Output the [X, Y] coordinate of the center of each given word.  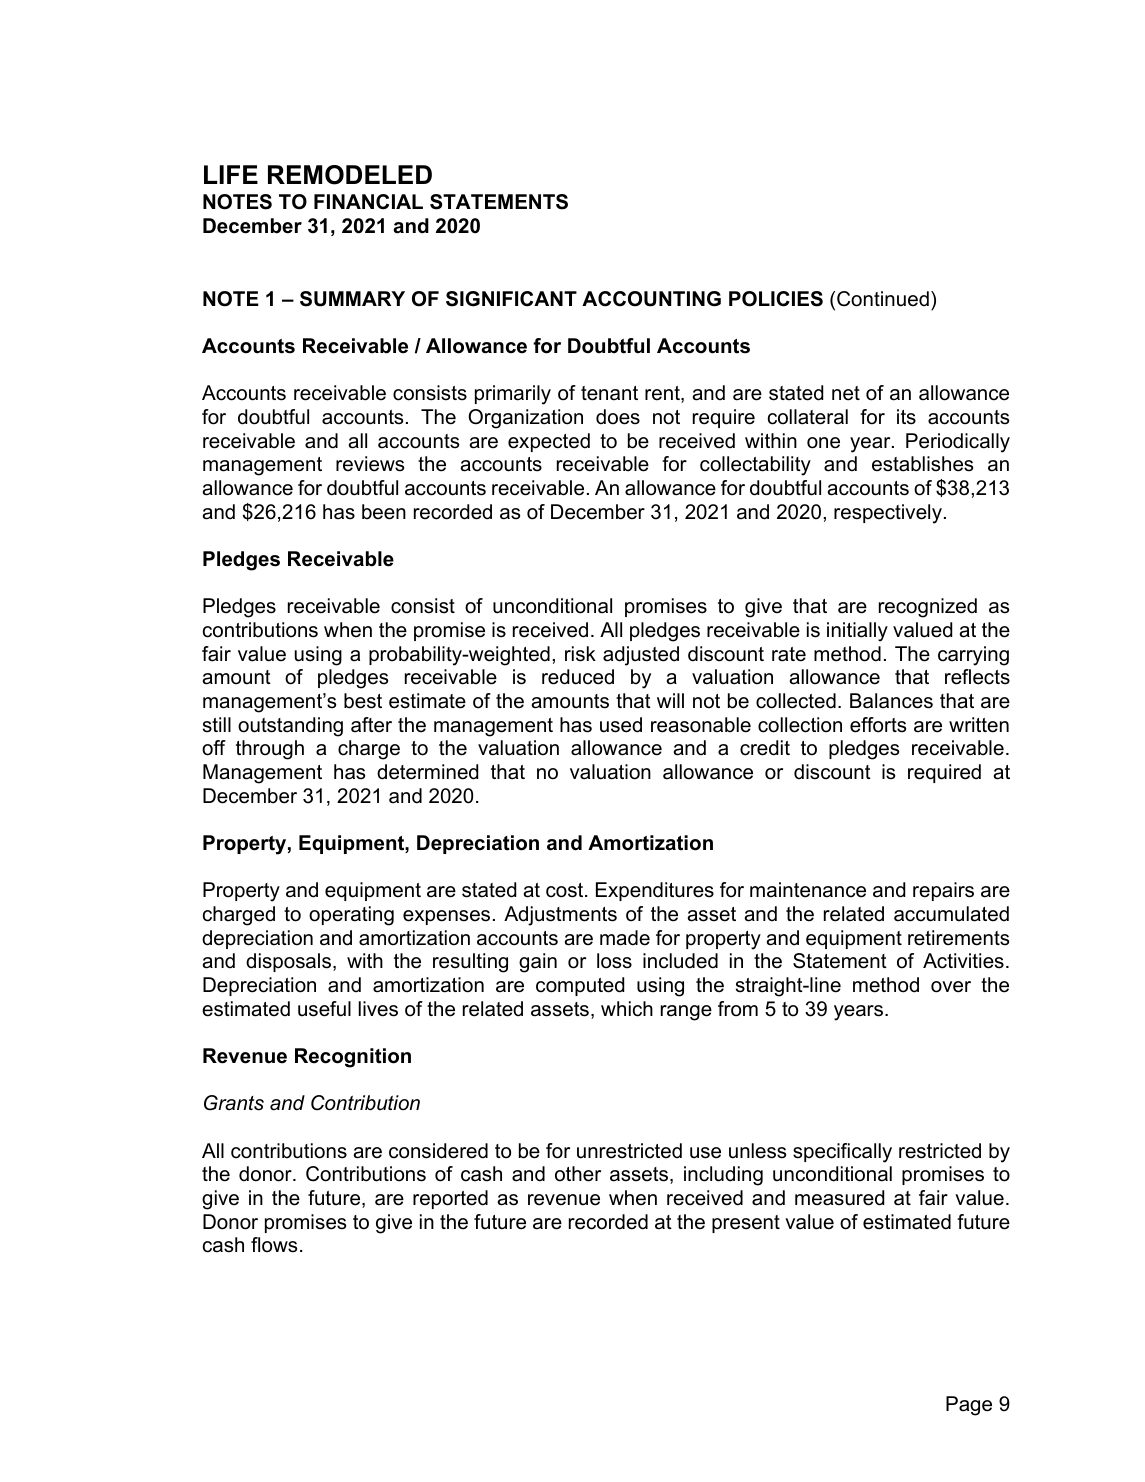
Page [969, 1406]
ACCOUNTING [651, 299]
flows [274, 1245]
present [746, 1224]
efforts [878, 725]
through [270, 750]
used [621, 725]
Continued [883, 299]
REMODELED [350, 175]
